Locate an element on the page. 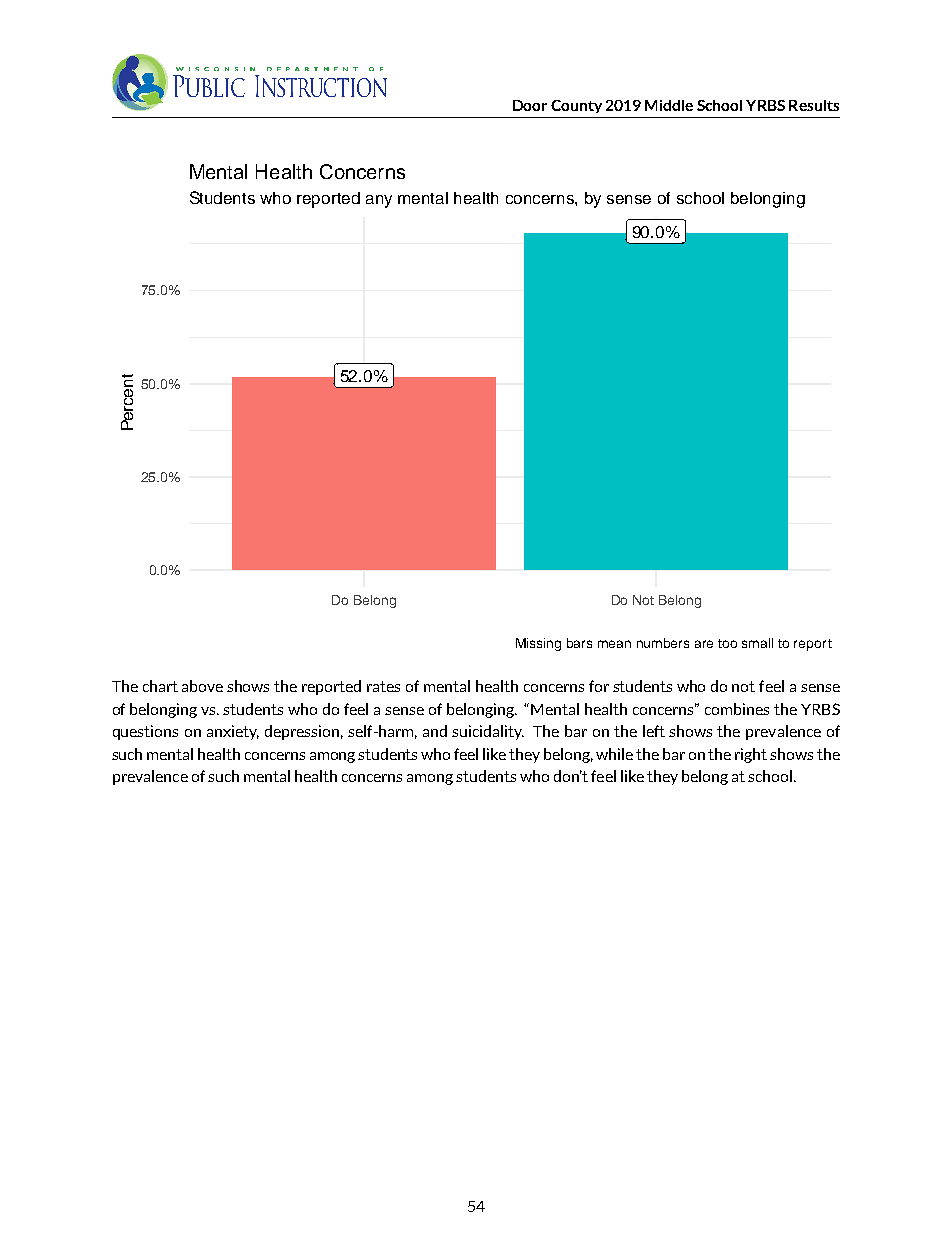 Image resolution: width=952 pixels, height=1233 pixels. Middle is located at coordinates (669, 105).
